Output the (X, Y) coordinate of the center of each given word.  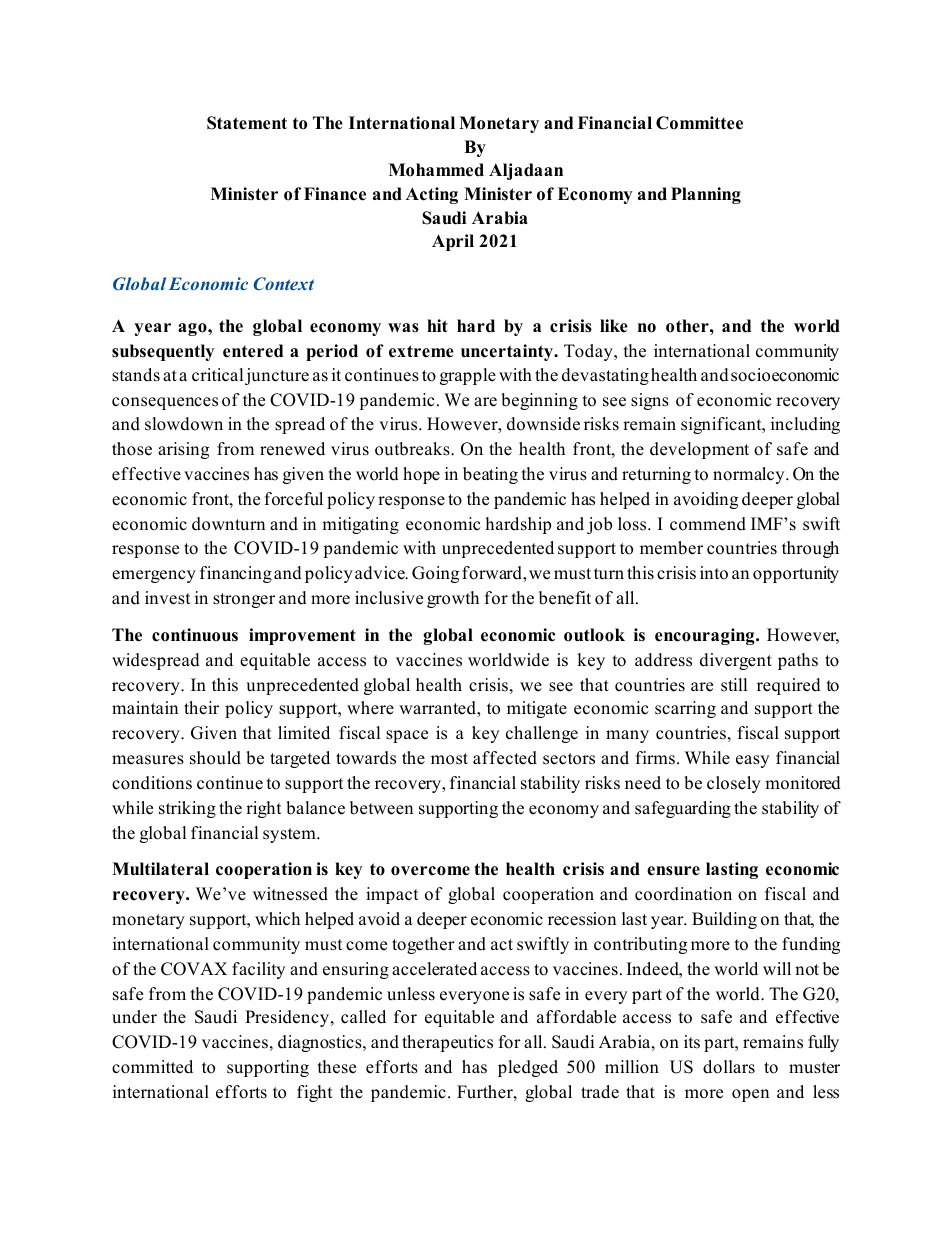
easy (752, 761)
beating (490, 475)
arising (183, 450)
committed (152, 1067)
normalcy (750, 475)
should (215, 758)
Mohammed (436, 170)
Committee (699, 123)
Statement (247, 123)
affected (505, 758)
